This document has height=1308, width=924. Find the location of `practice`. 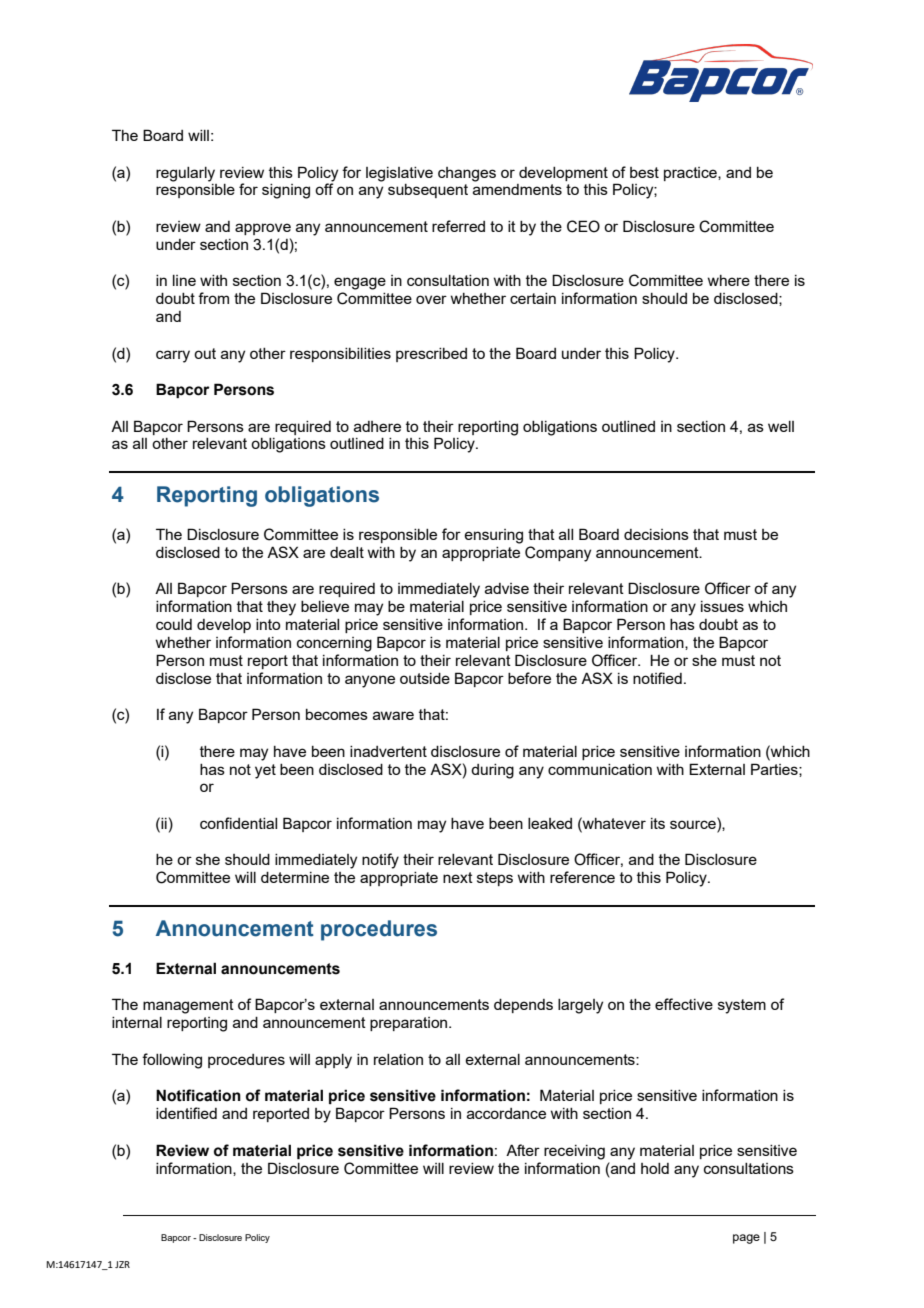

practice is located at coordinates (691, 174).
